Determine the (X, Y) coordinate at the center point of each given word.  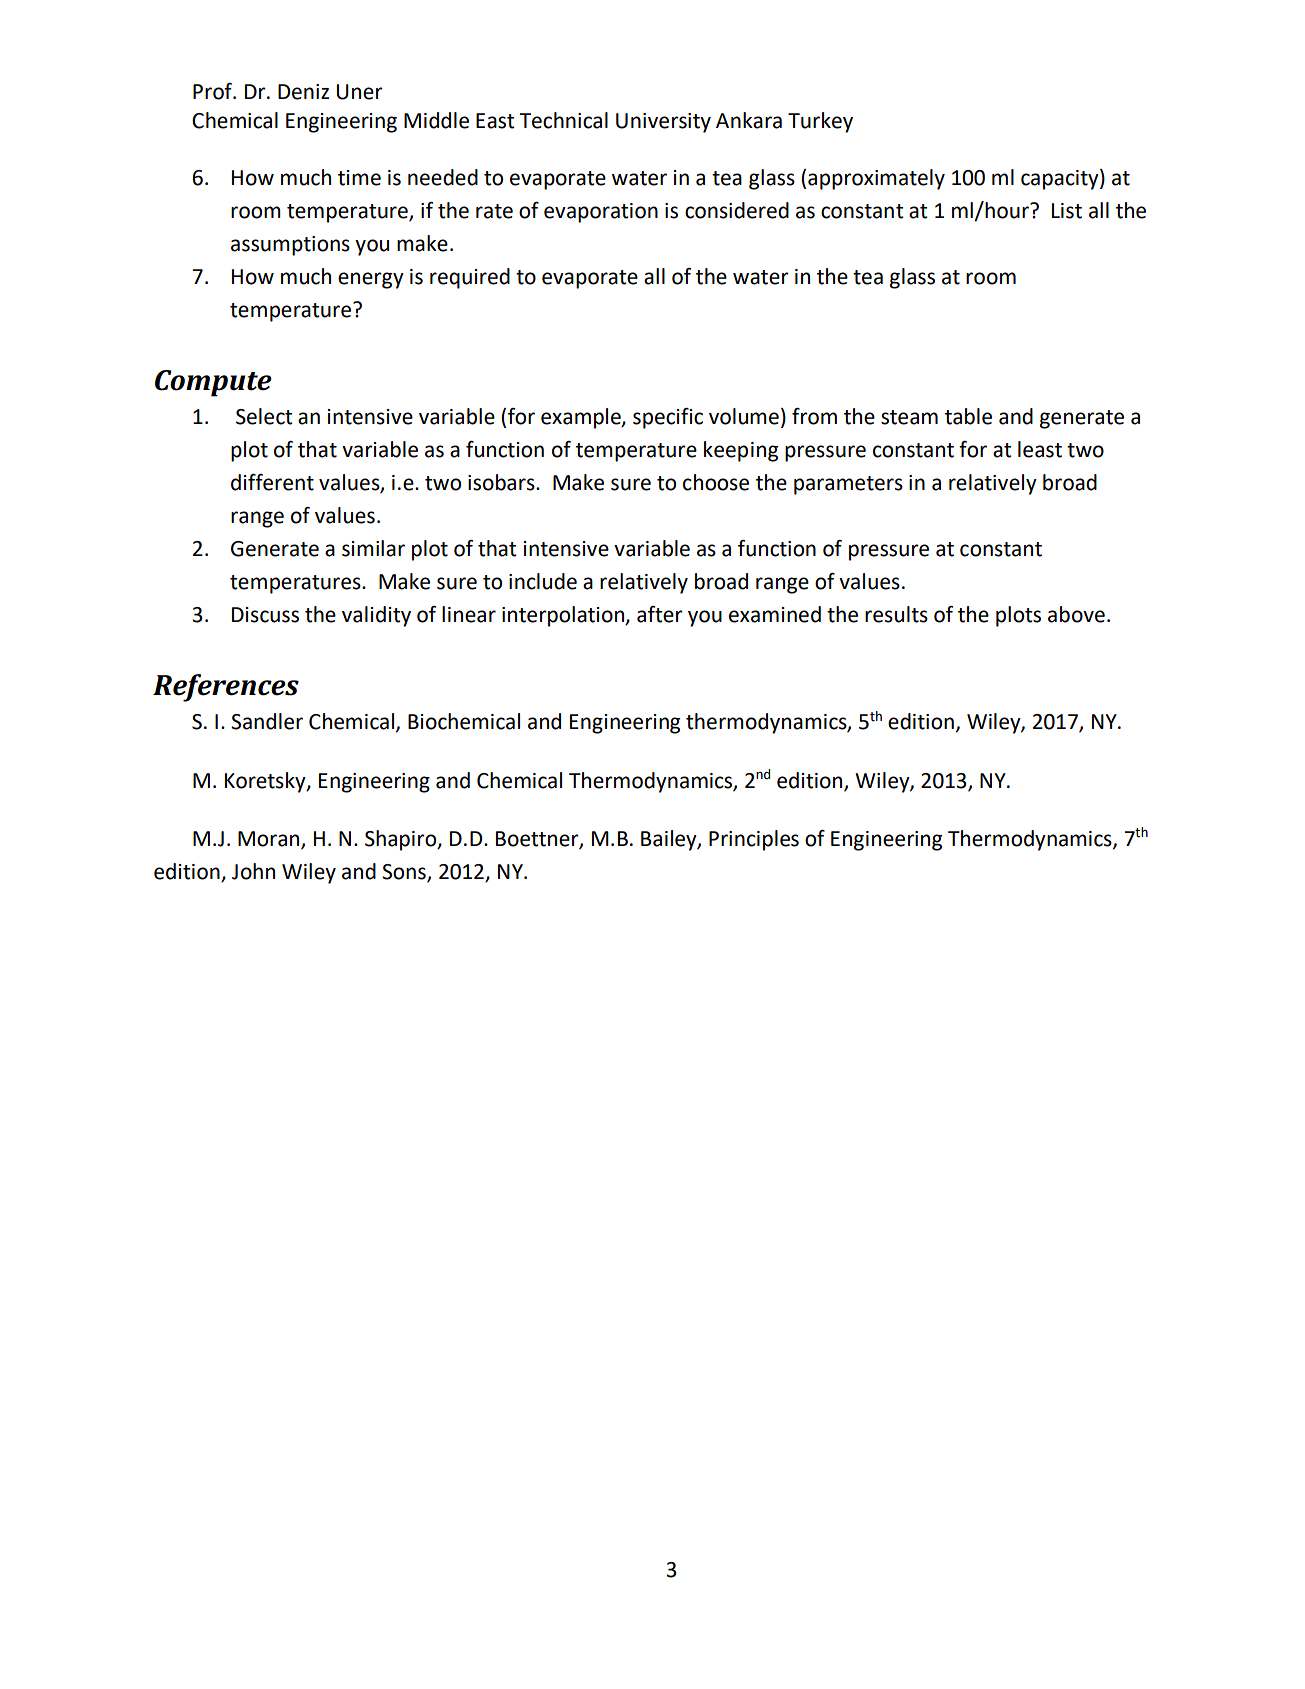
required (470, 278)
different (272, 482)
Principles (754, 840)
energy (371, 280)
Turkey (820, 122)
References (226, 688)
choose (716, 482)
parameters (848, 485)
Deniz (303, 92)
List (1067, 211)
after (660, 614)
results (896, 614)
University (663, 123)
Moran (270, 840)
